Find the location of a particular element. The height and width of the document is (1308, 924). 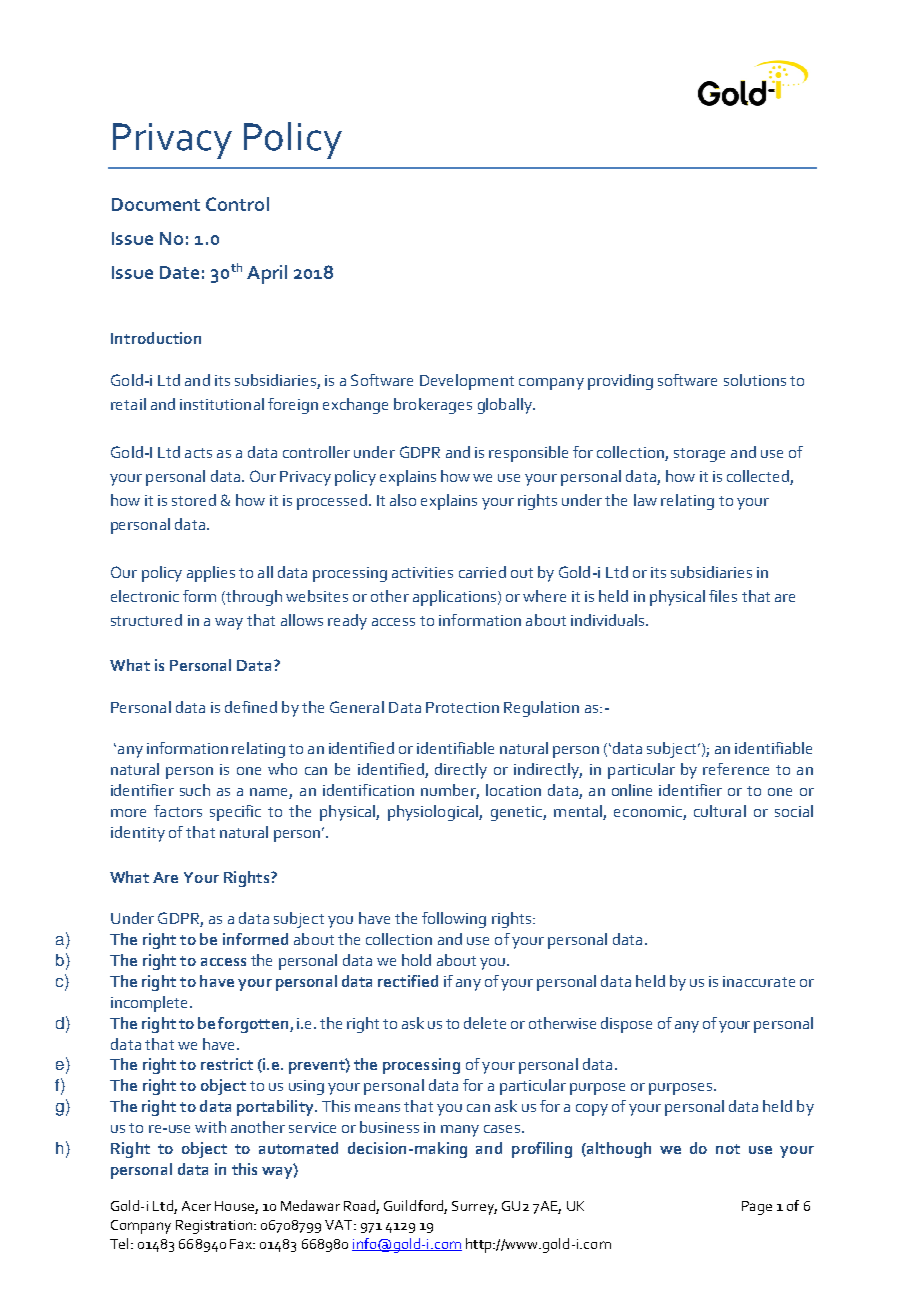

Acer is located at coordinates (196, 1206).
